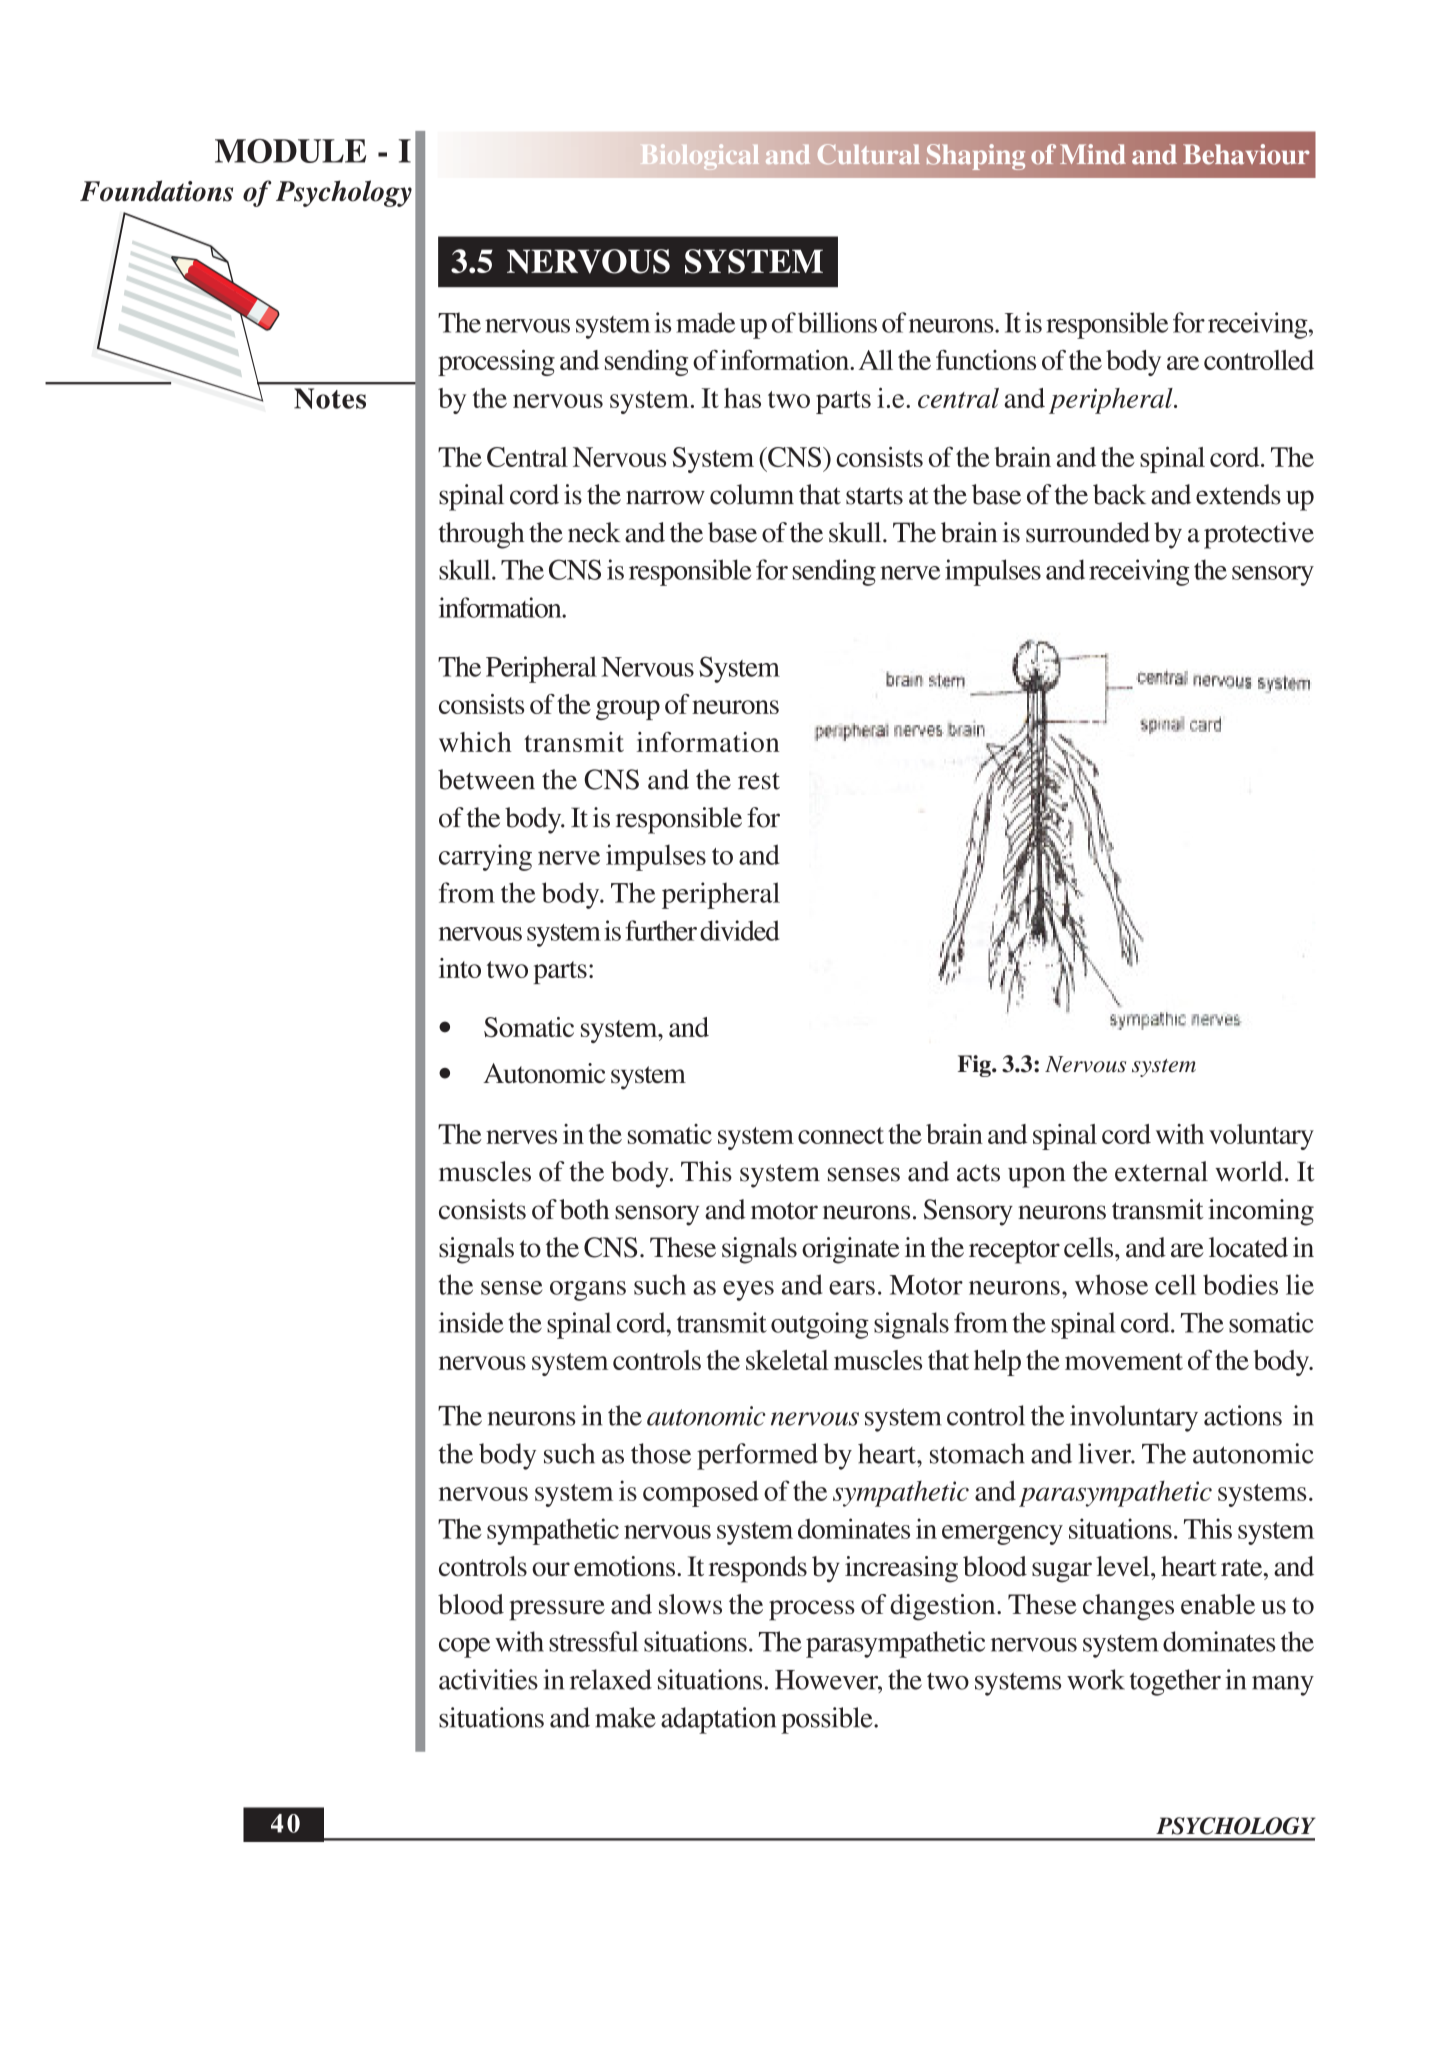 Image resolution: width=1449 pixels, height=2049 pixels. Describe the element at coordinates (290, 151) in the screenshot. I see `MODULE` at that location.
